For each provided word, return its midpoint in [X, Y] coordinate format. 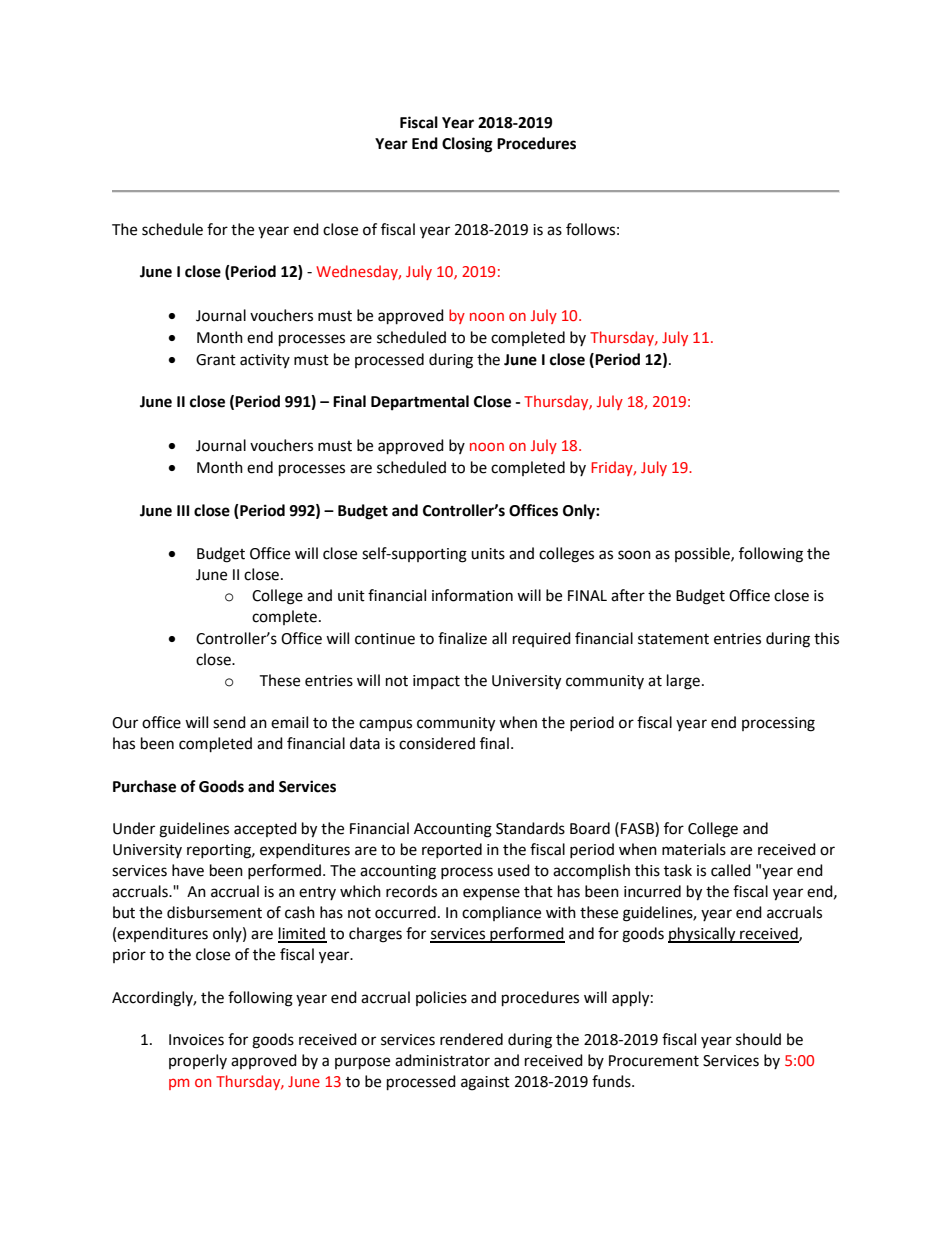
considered [437, 743]
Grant [216, 360]
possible [703, 554]
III [183, 510]
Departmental [420, 403]
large [683, 682]
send [229, 722]
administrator [442, 1060]
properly [198, 1061]
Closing [467, 145]
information [472, 595]
